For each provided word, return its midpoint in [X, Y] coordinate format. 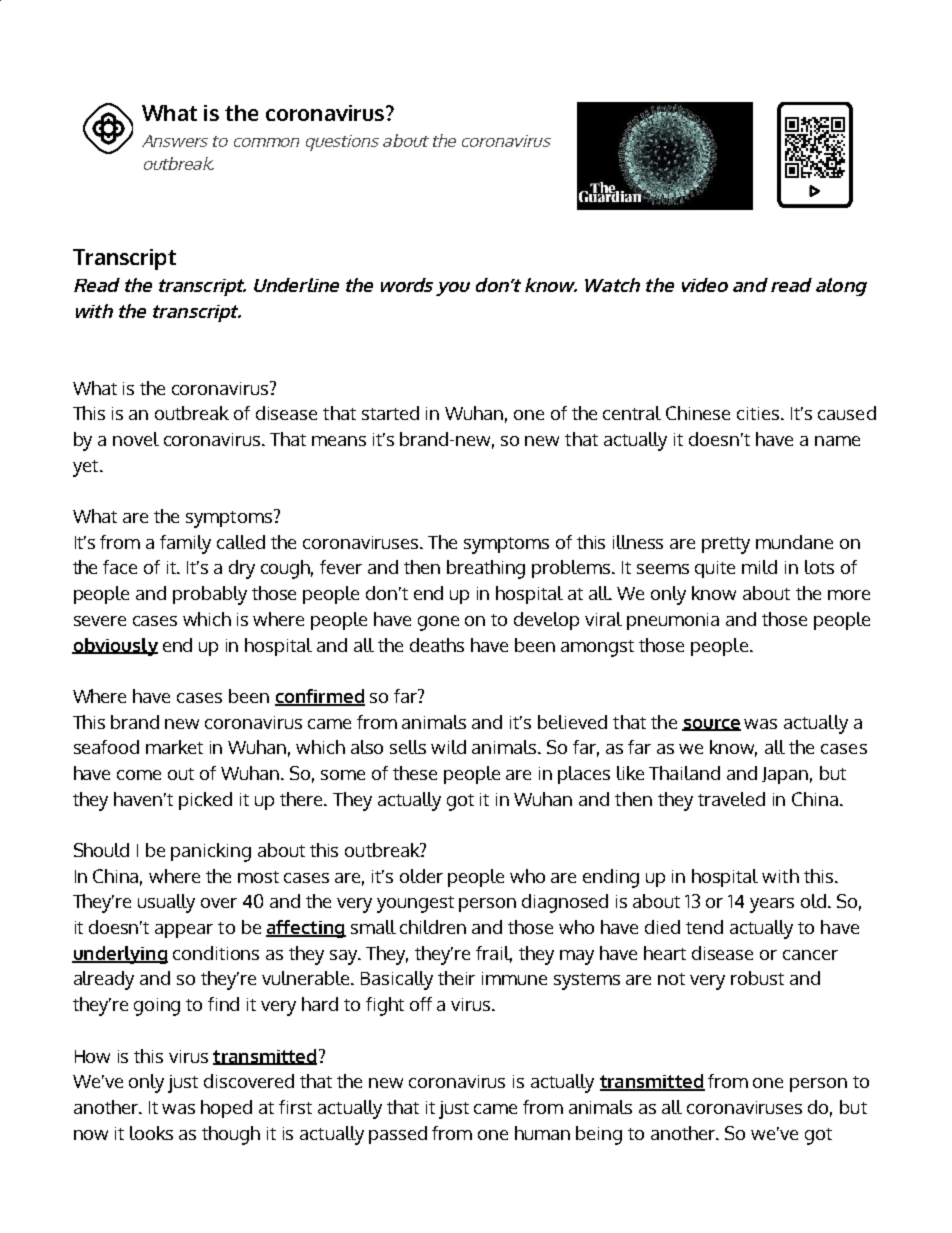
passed [398, 1135]
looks [151, 1133]
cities [759, 413]
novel [136, 439]
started [390, 413]
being [599, 1135]
